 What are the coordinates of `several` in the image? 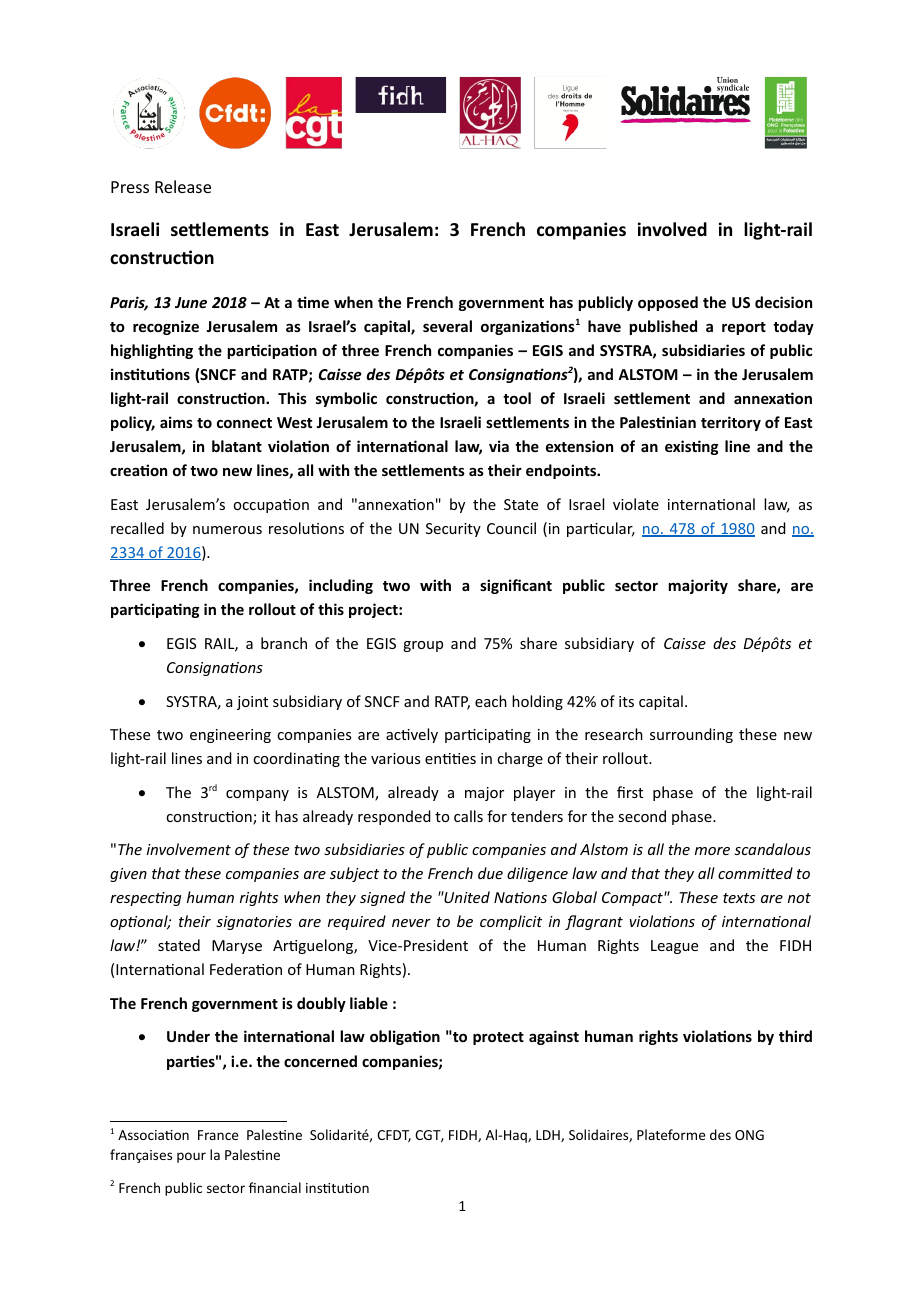 It's located at (447, 326).
